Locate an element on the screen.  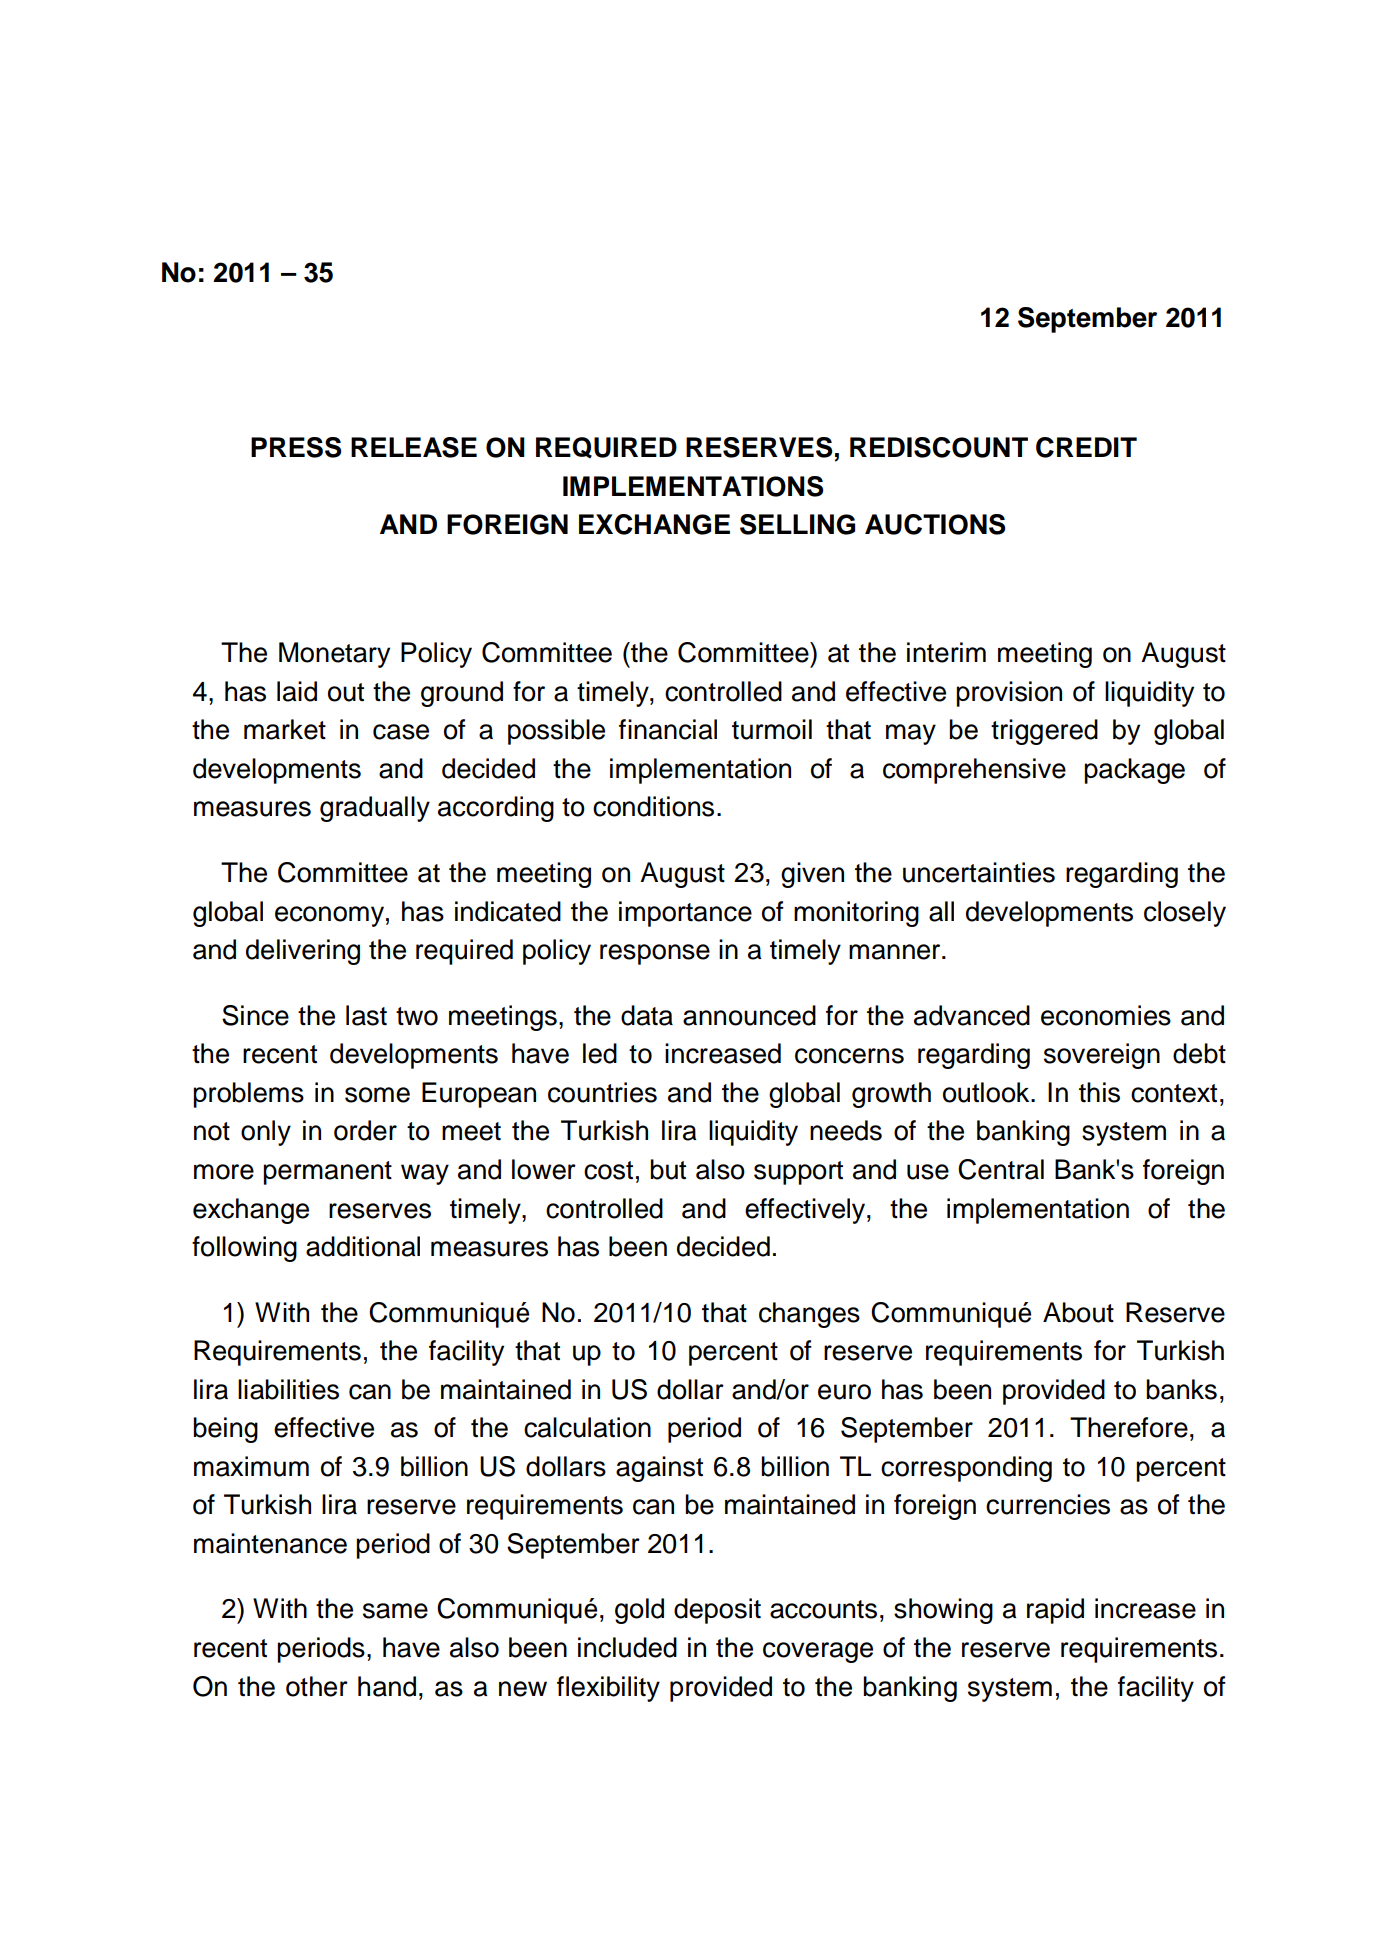
package is located at coordinates (1134, 771).
